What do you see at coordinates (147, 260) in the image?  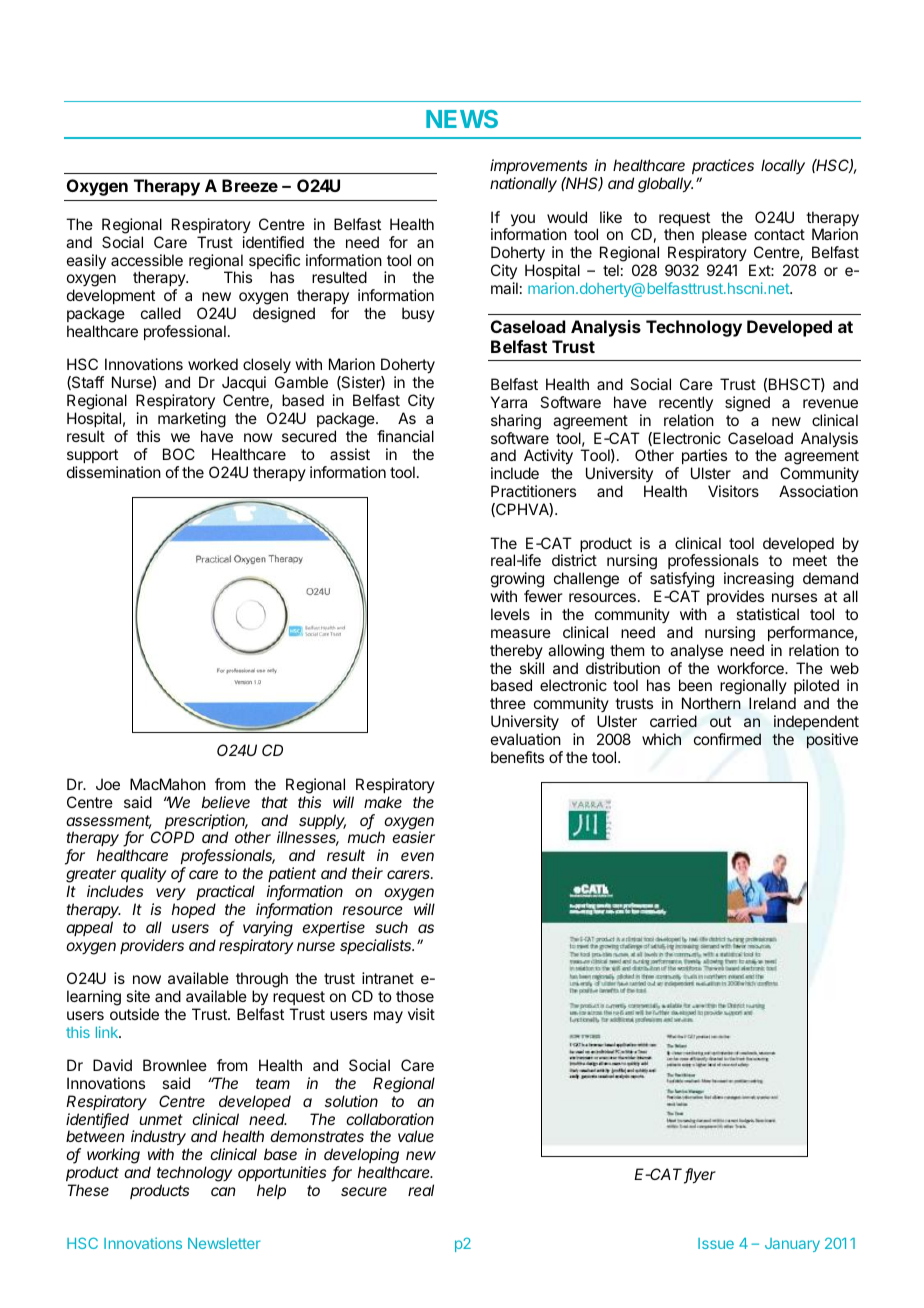 I see `accessible` at bounding box center [147, 260].
